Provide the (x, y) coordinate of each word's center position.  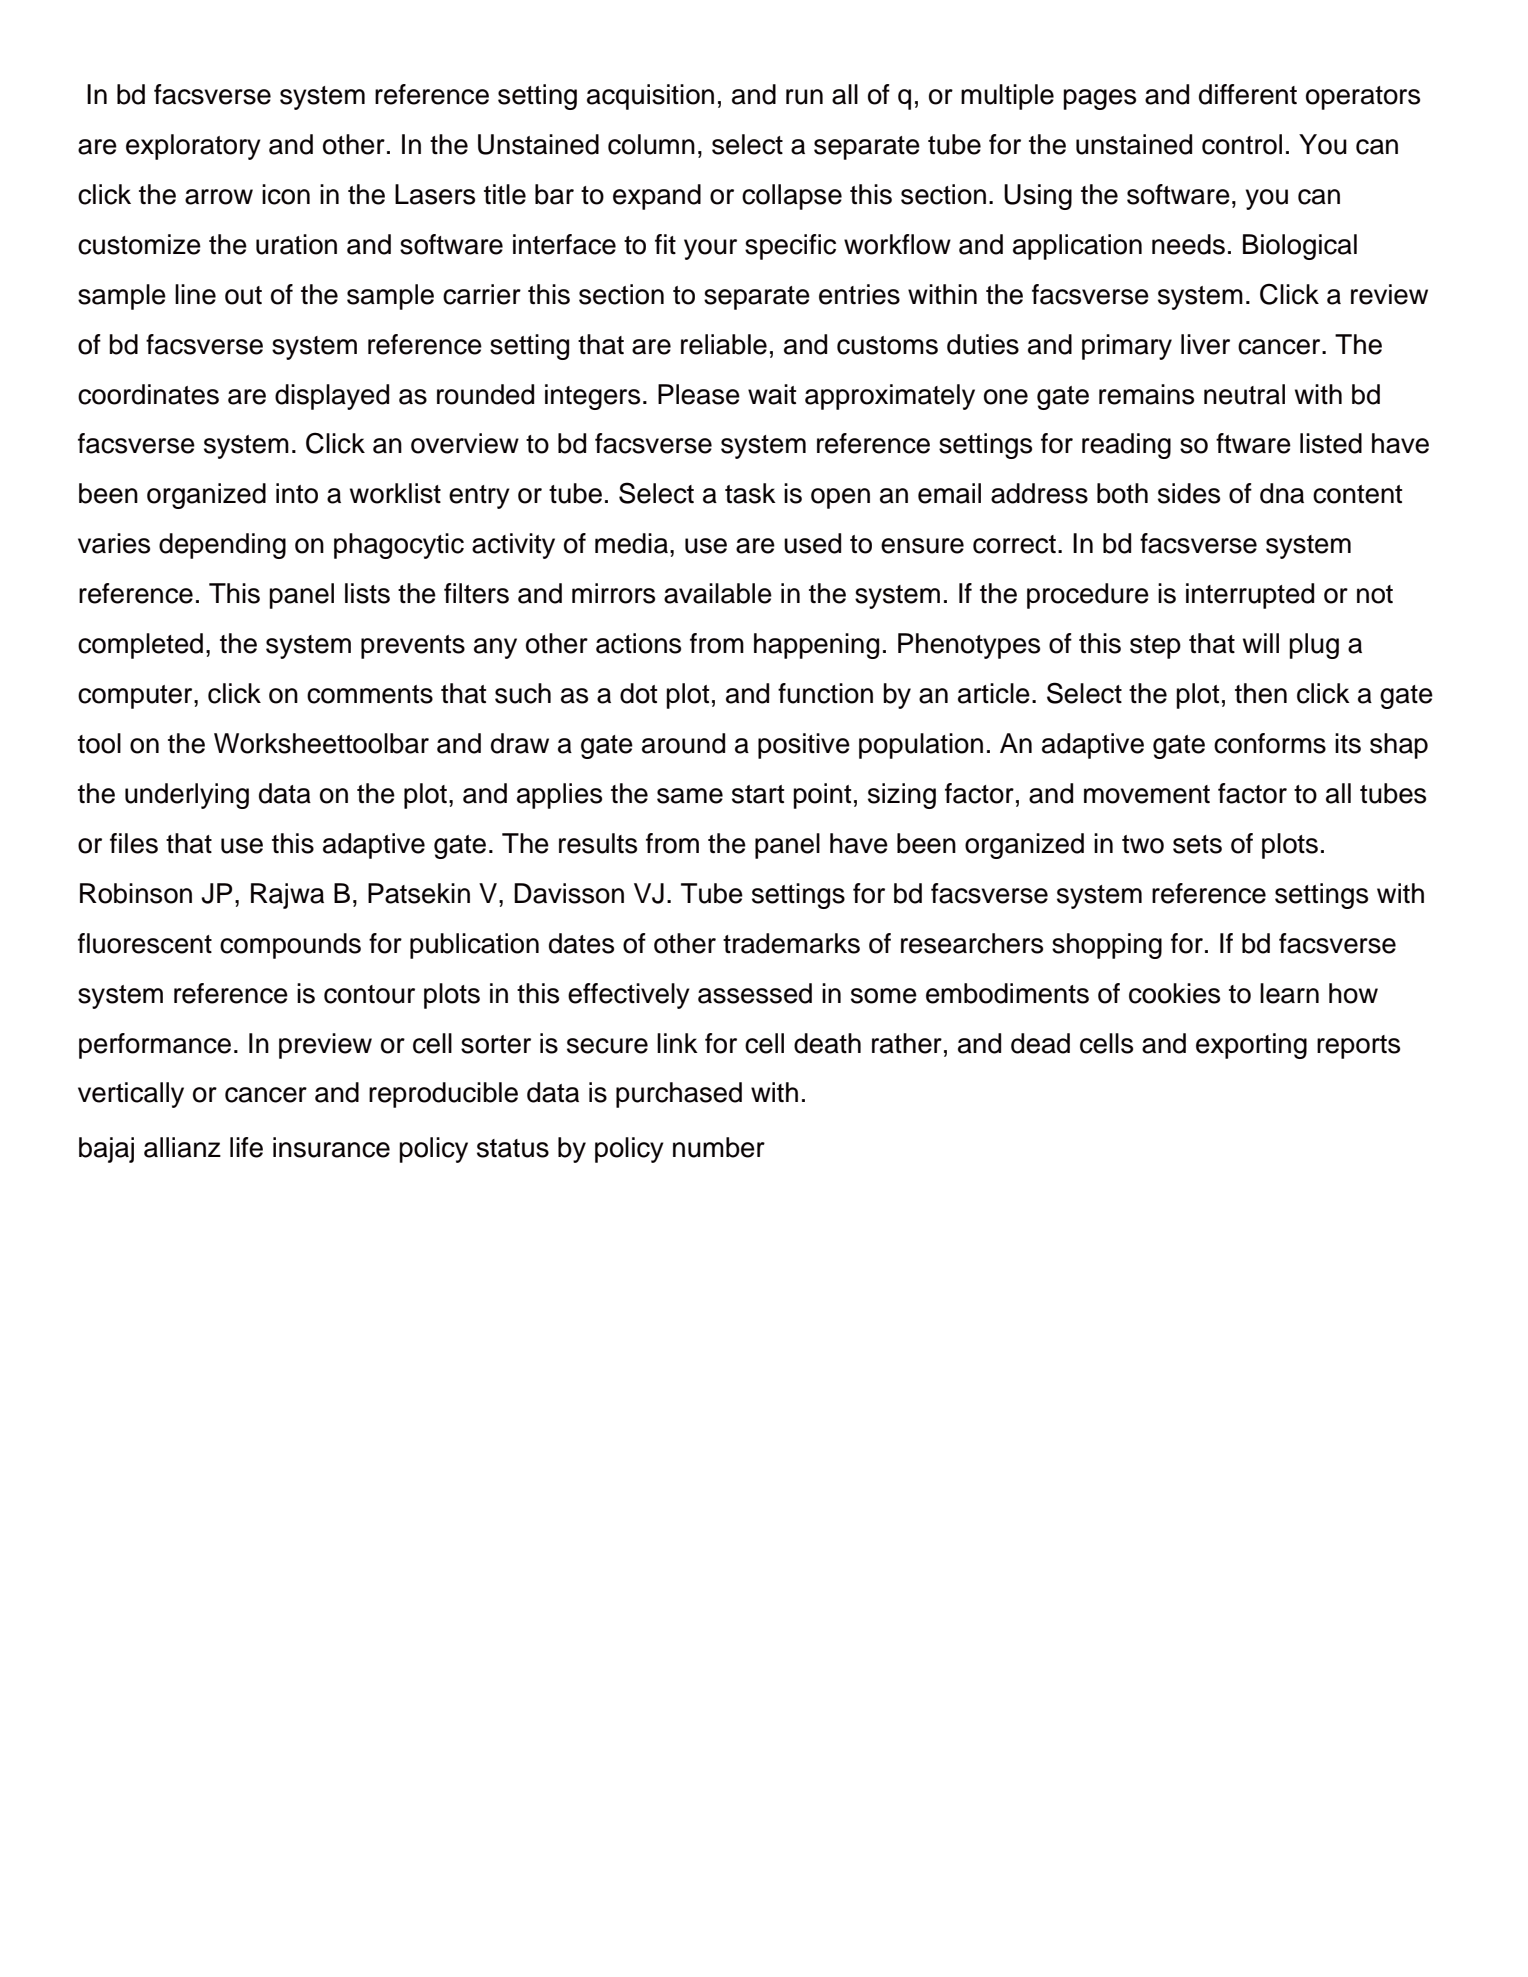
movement (1147, 794)
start (758, 794)
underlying (187, 796)
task (750, 493)
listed (1331, 443)
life (246, 1147)
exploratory (193, 147)
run (804, 97)
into (297, 493)
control (1242, 144)
